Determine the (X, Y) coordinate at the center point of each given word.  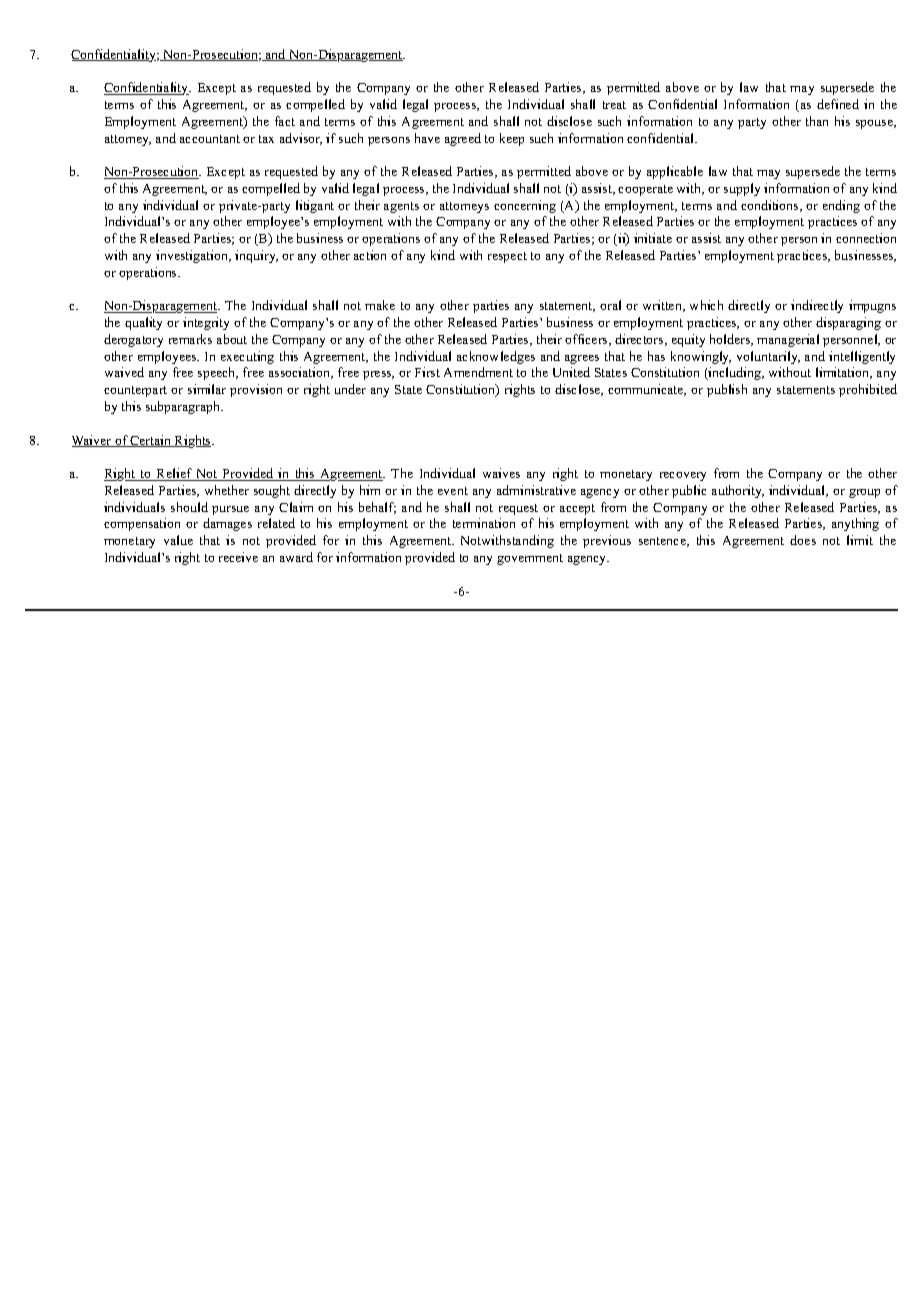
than (817, 121)
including (735, 373)
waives (501, 473)
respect (507, 257)
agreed (463, 139)
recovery (683, 476)
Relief (175, 474)
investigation (193, 256)
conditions (771, 206)
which (706, 305)
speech (218, 373)
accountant (210, 139)
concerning (525, 206)
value (178, 540)
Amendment (478, 372)
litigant (315, 206)
